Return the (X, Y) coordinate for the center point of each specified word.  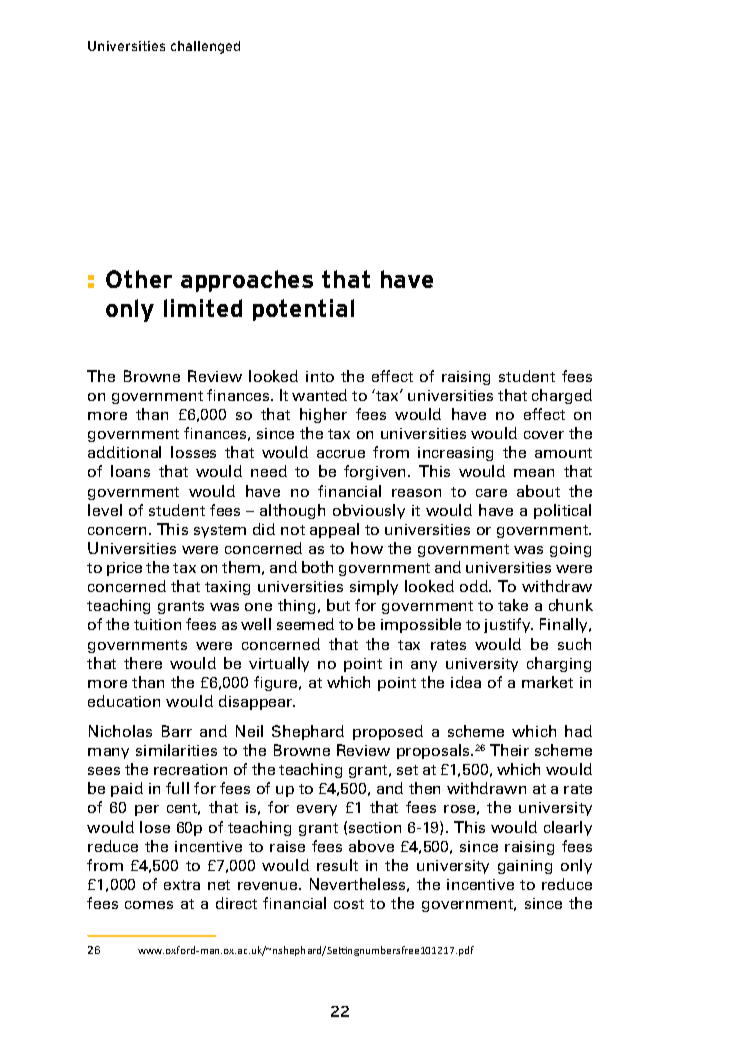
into (320, 376)
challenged (205, 47)
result (337, 865)
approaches (247, 281)
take (513, 605)
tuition (157, 624)
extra (182, 885)
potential (303, 310)
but (338, 605)
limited (203, 308)
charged (562, 396)
